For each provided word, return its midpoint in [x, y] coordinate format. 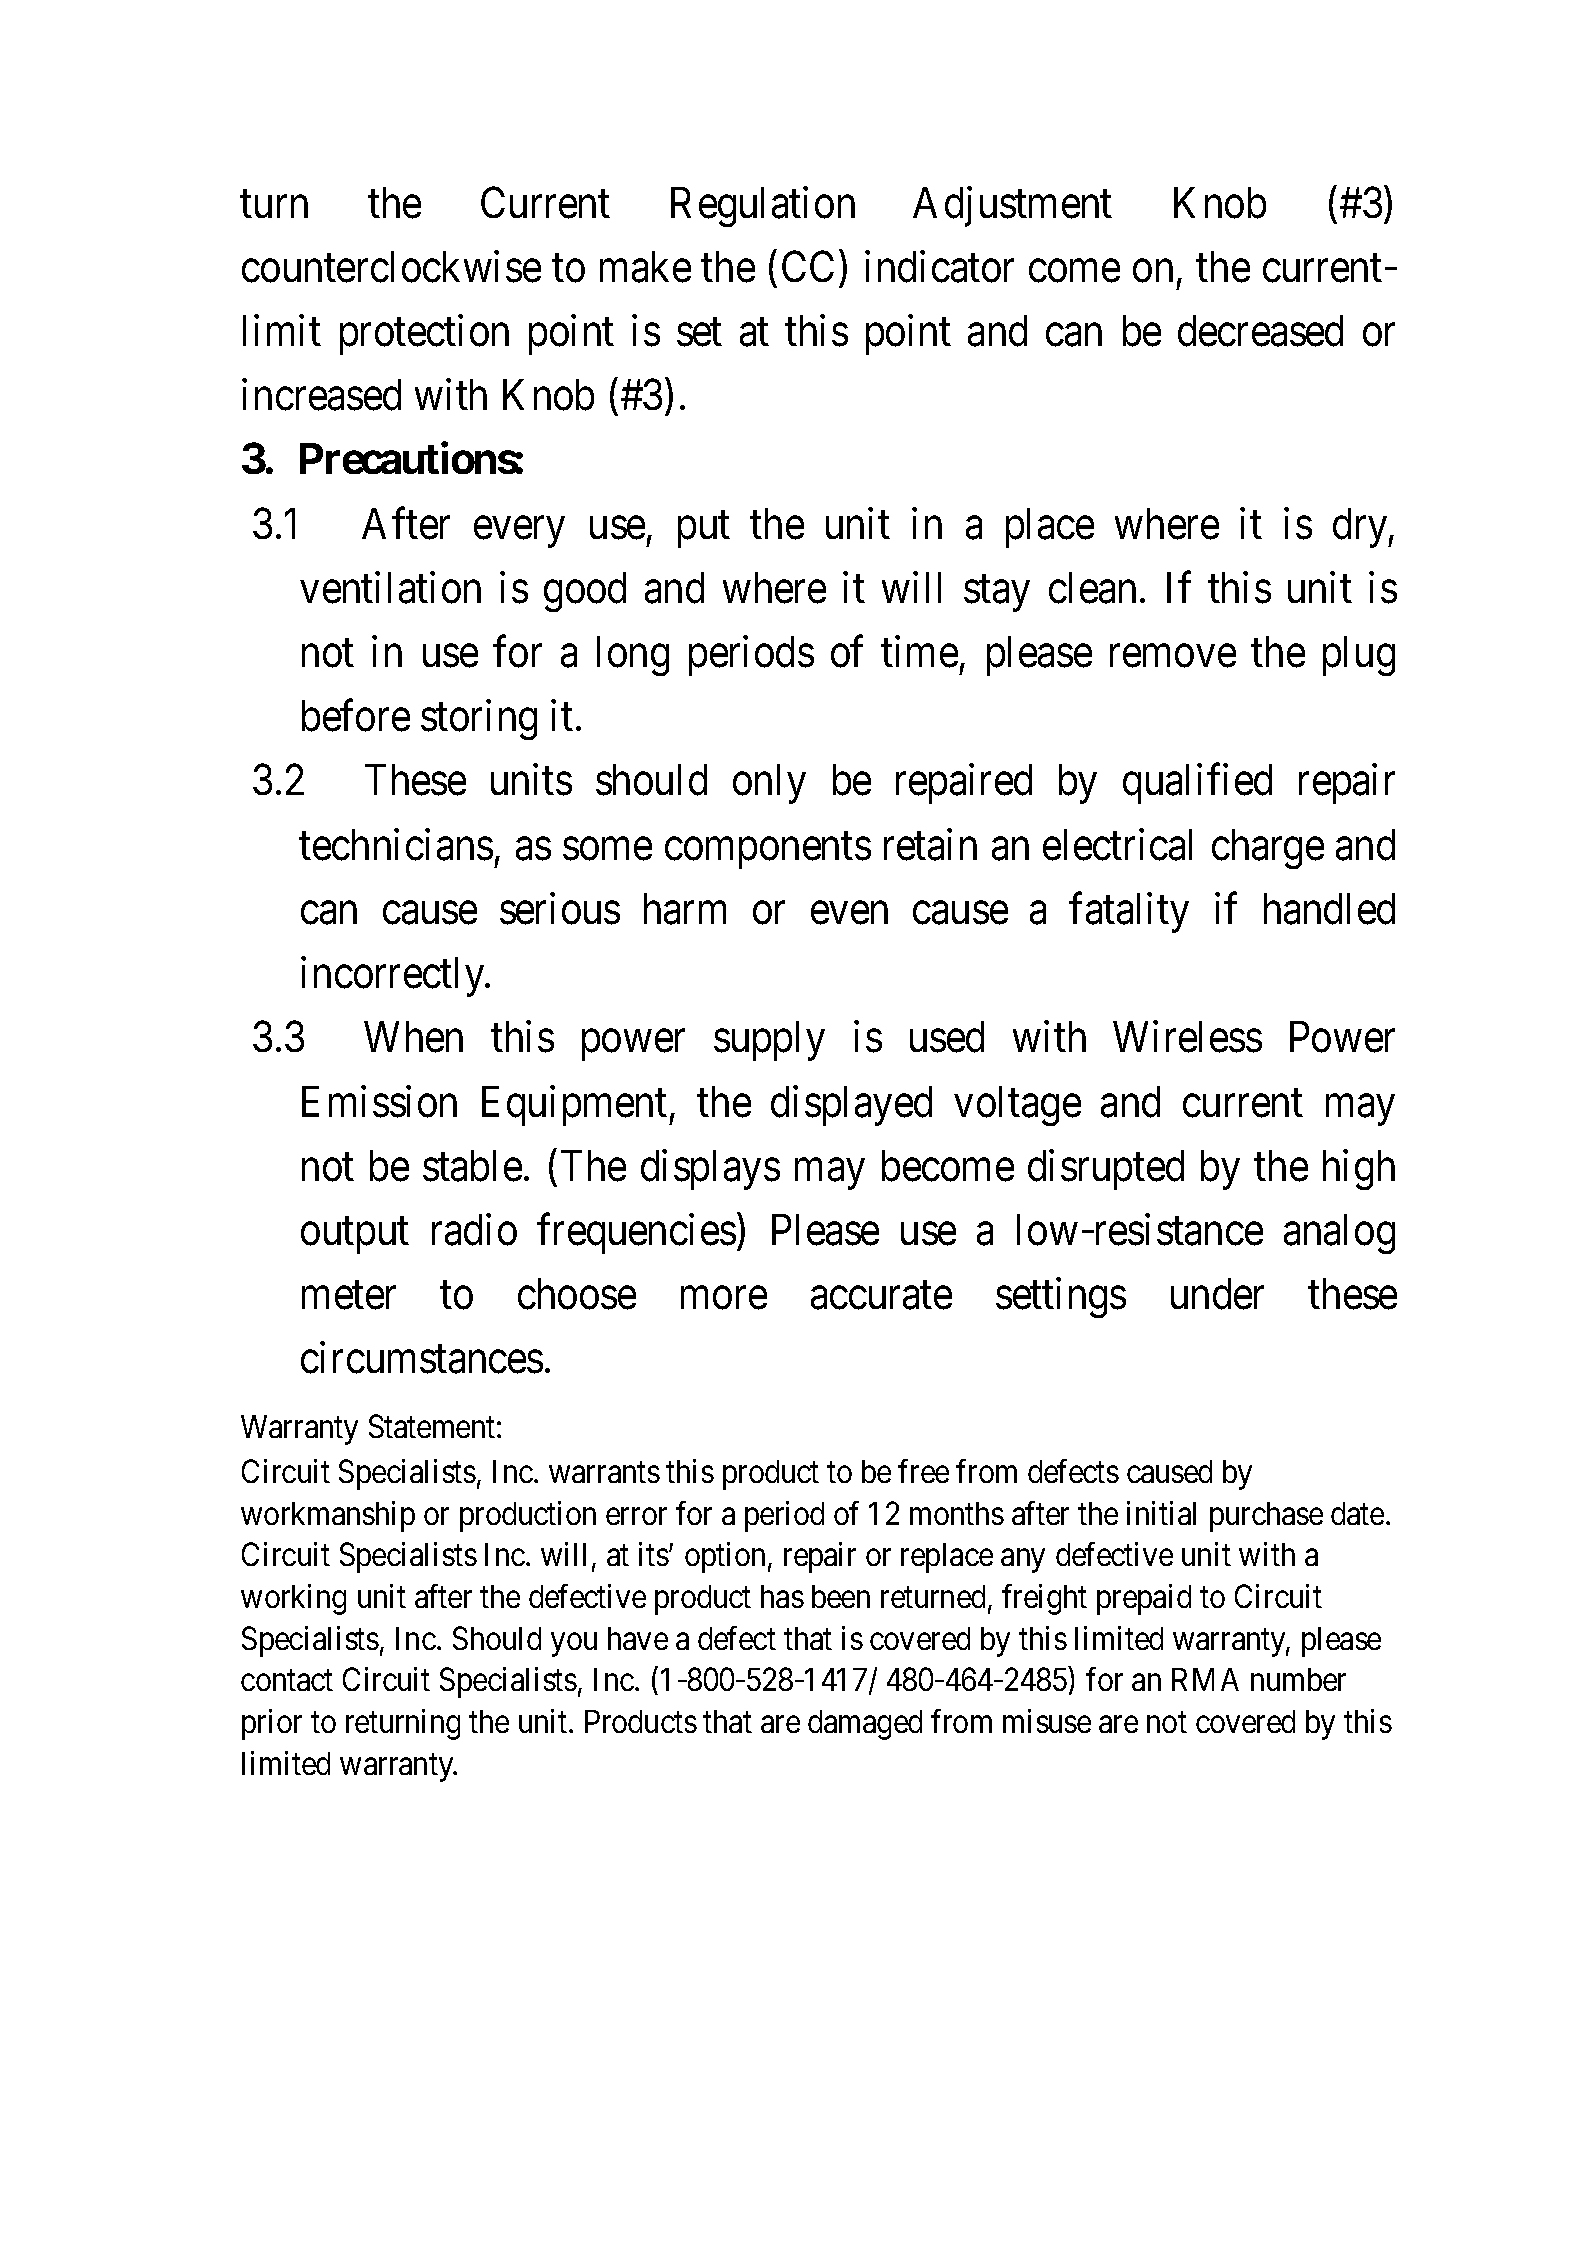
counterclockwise [391, 266]
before [356, 716]
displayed [851, 1105]
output [355, 1236]
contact [287, 1681]
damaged [865, 1725]
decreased [1260, 331]
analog [1339, 1234]
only [769, 784]
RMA [1205, 1679]
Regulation [763, 206]
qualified [1197, 784]
